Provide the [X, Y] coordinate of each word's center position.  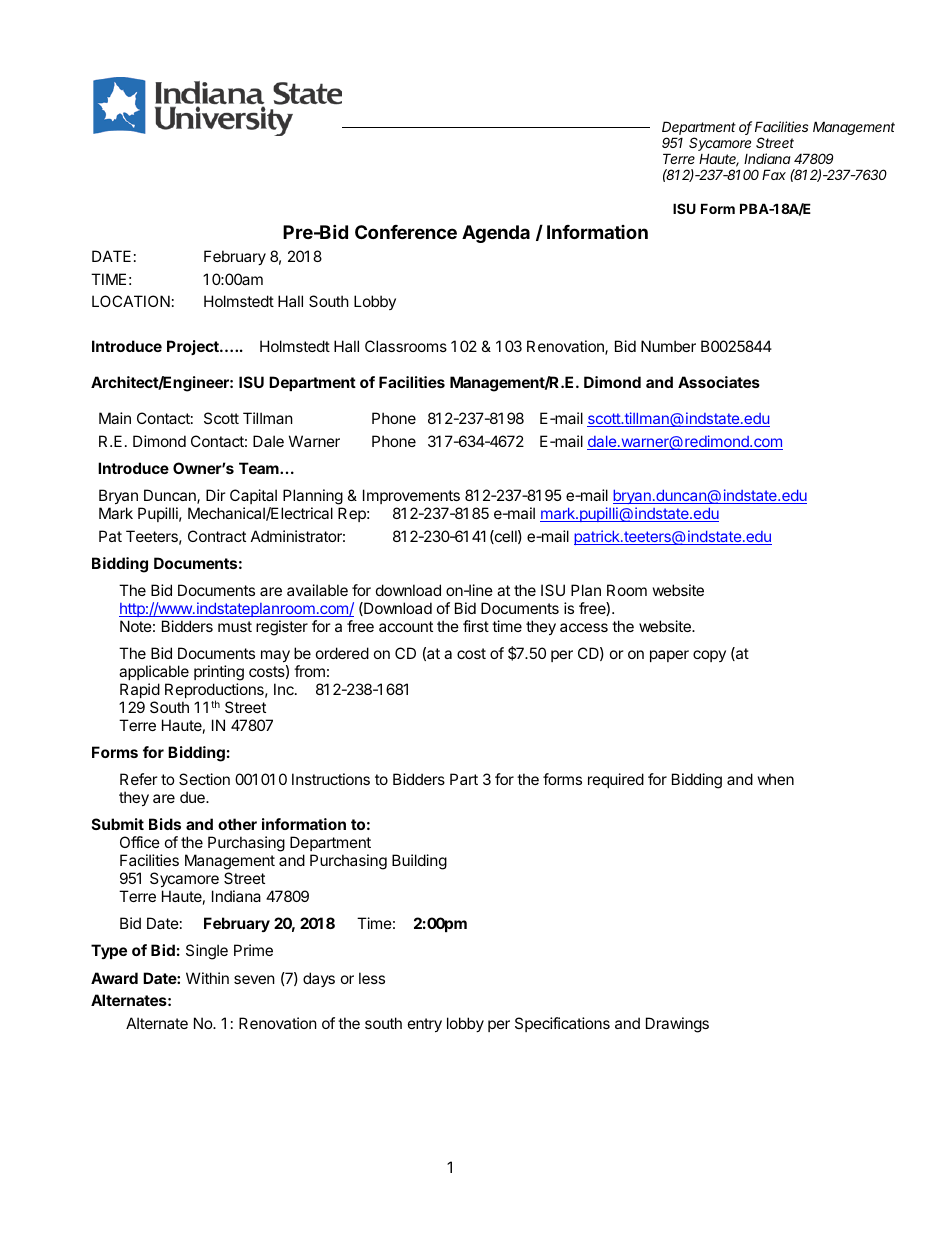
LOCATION [131, 301]
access [584, 627]
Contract [217, 536]
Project [194, 347]
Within [207, 978]
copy [709, 656]
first [476, 626]
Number [668, 346]
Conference [406, 232]
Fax [774, 174]
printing [219, 673]
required [616, 780]
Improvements [411, 496]
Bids [165, 824]
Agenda [496, 234]
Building [419, 862]
